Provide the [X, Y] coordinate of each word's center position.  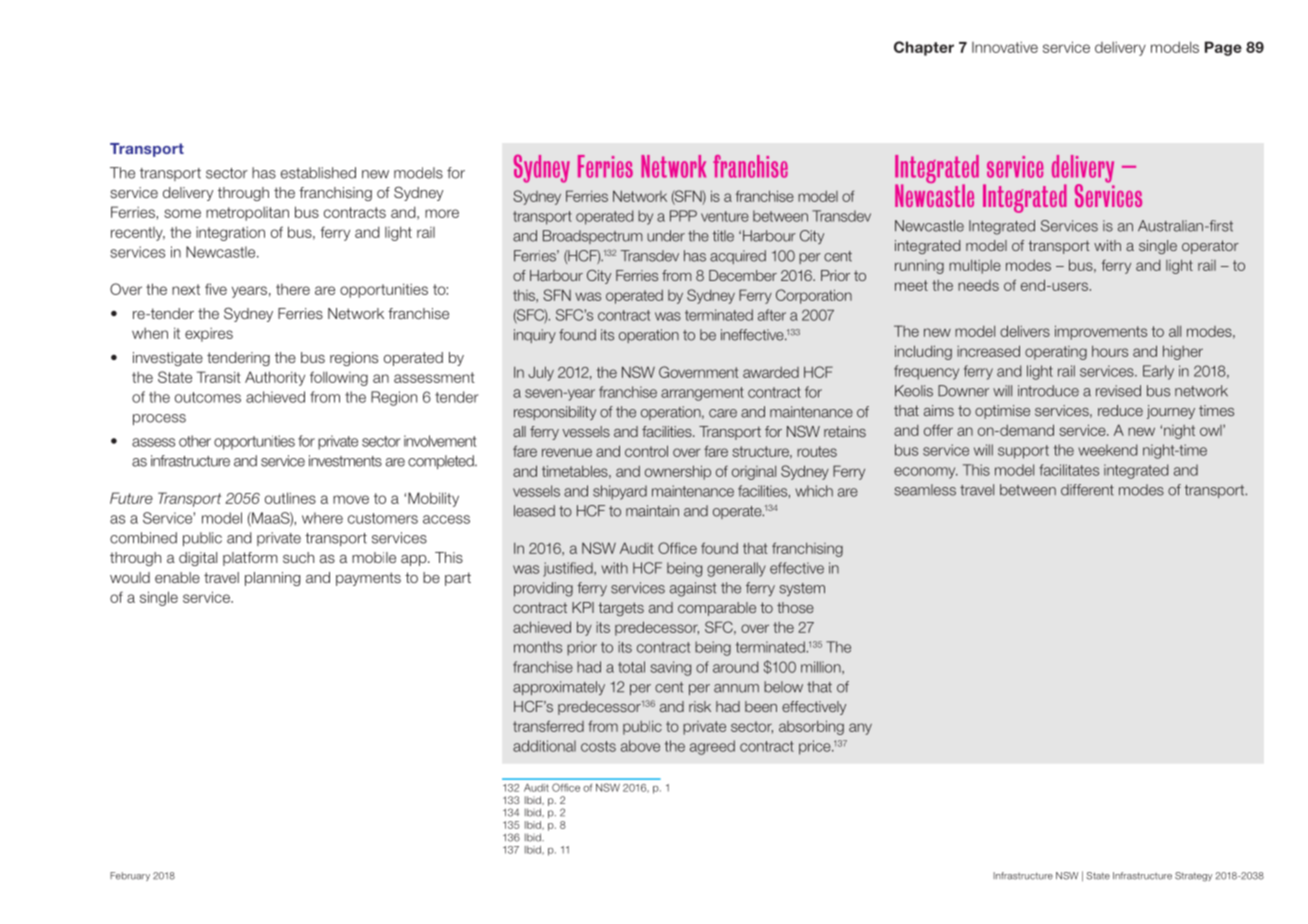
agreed [712, 747]
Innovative [1005, 47]
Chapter [924, 48]
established [318, 173]
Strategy [1193, 877]
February [130, 876]
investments [345, 461]
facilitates [1069, 470]
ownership [678, 472]
